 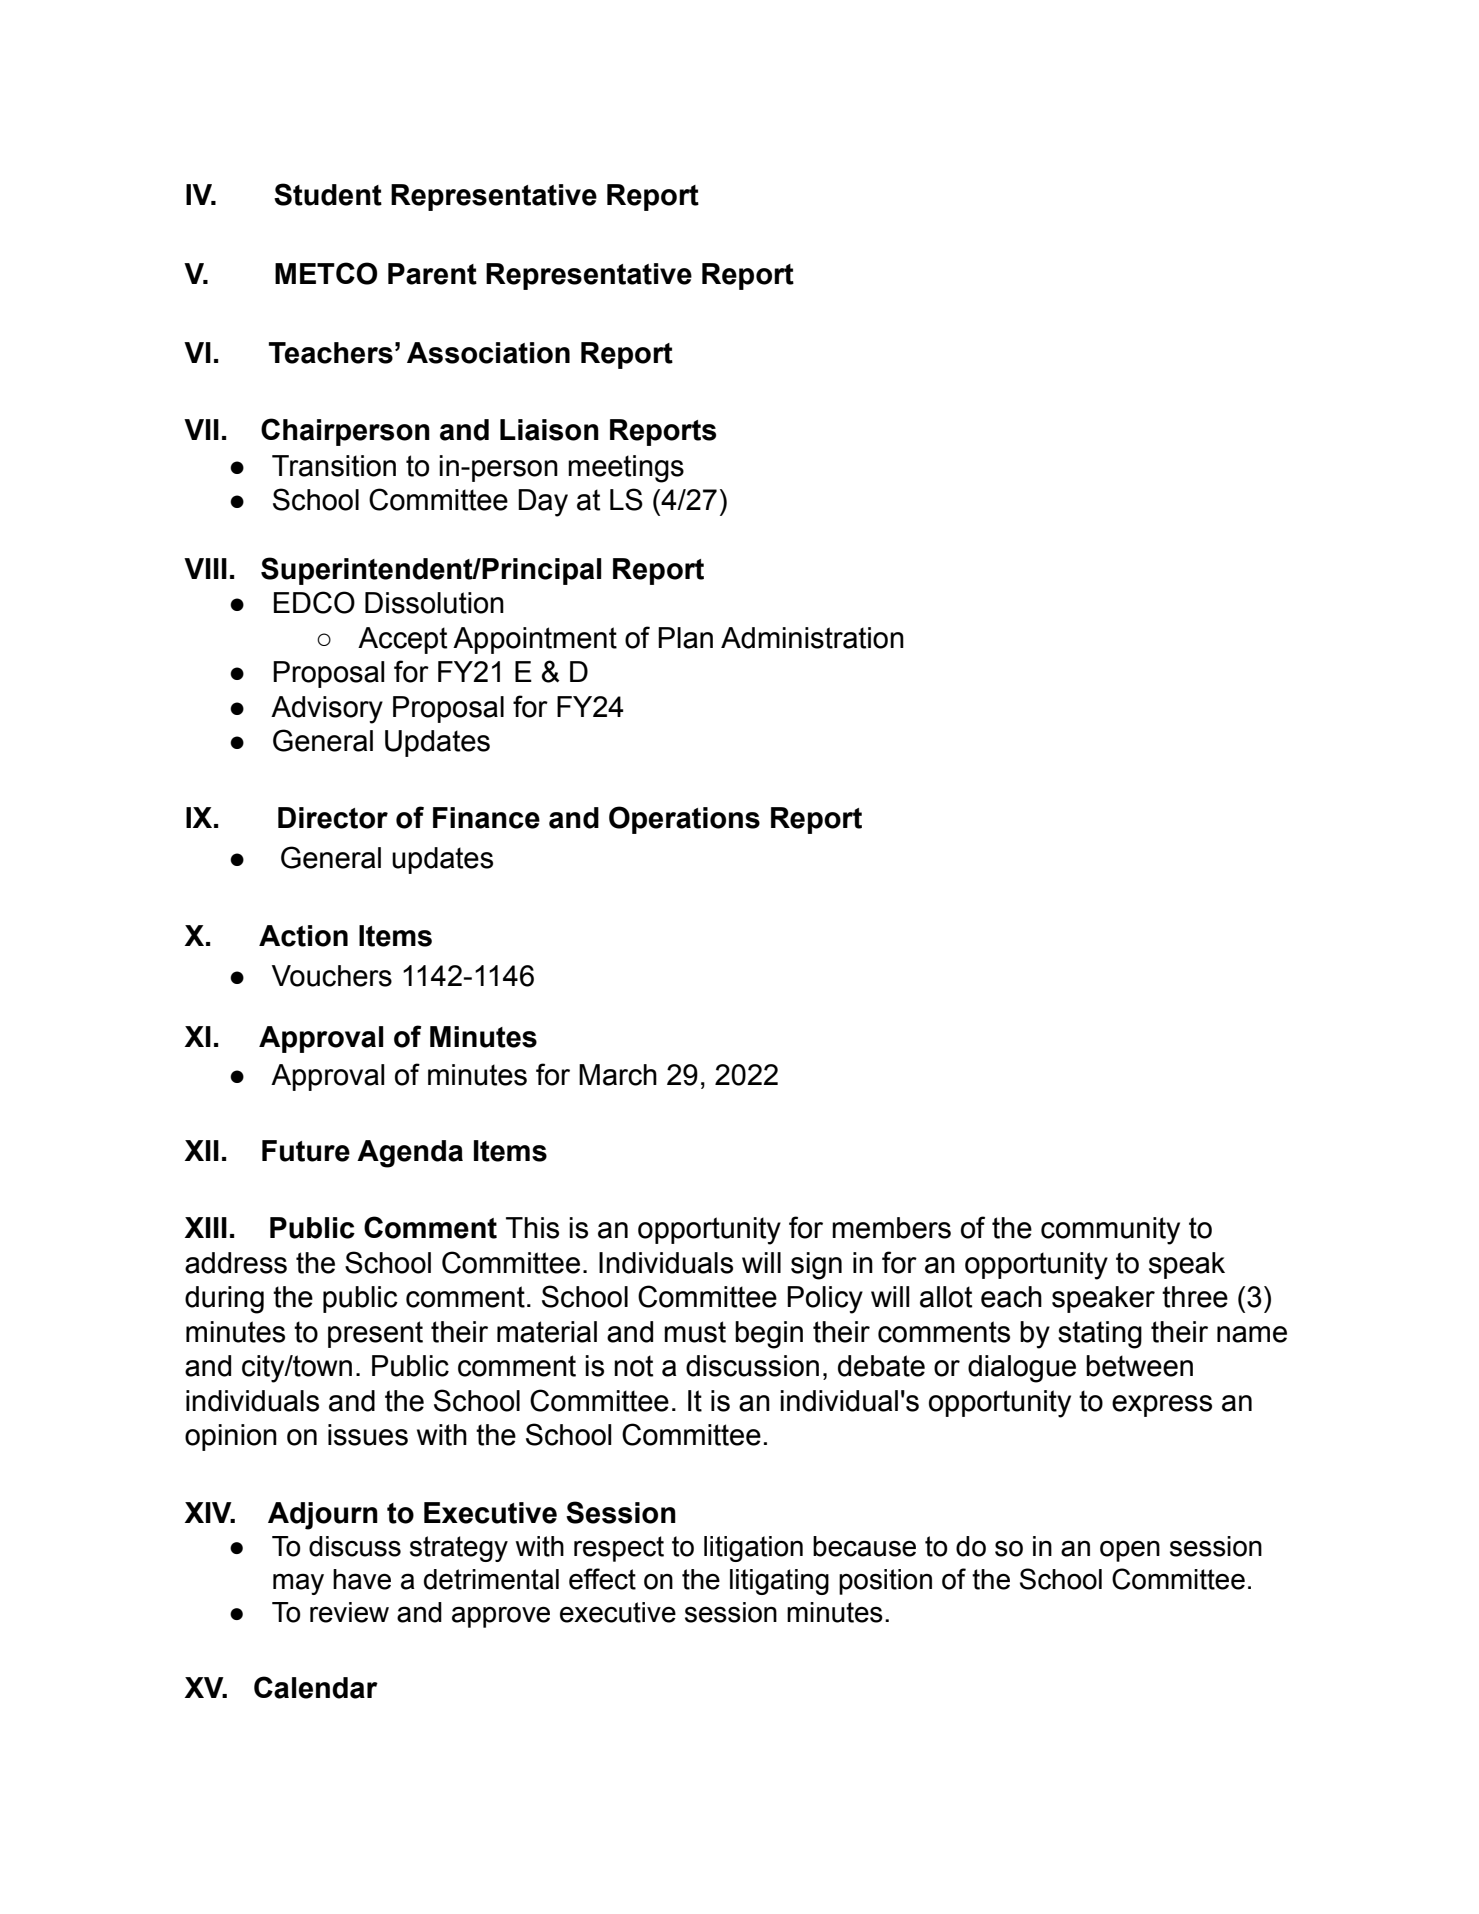 I want to click on March, so click(x=618, y=1075).
